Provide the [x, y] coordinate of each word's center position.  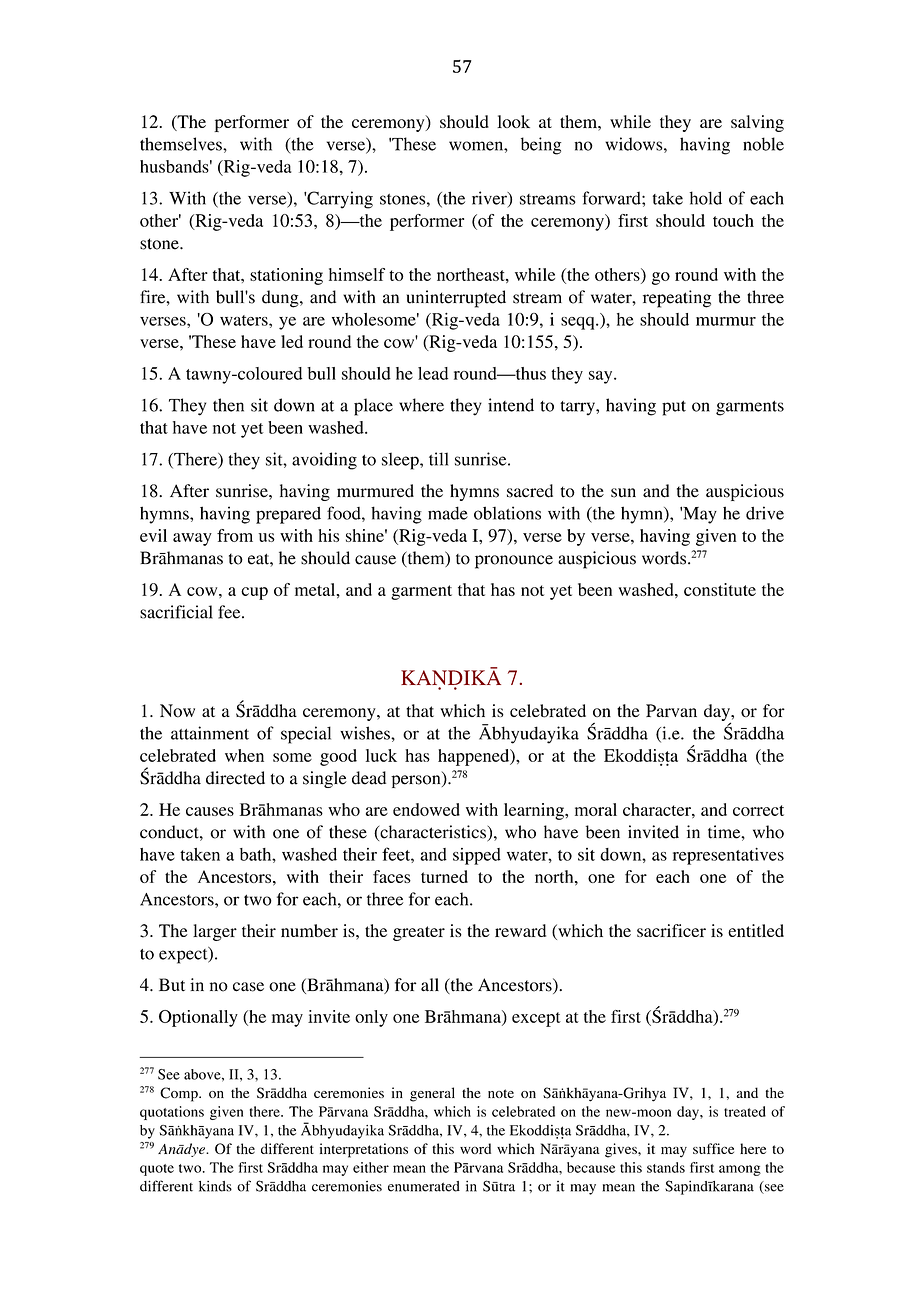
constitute [720, 589]
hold [706, 198]
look [513, 121]
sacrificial [176, 612]
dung [281, 299]
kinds [215, 1186]
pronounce [514, 562]
